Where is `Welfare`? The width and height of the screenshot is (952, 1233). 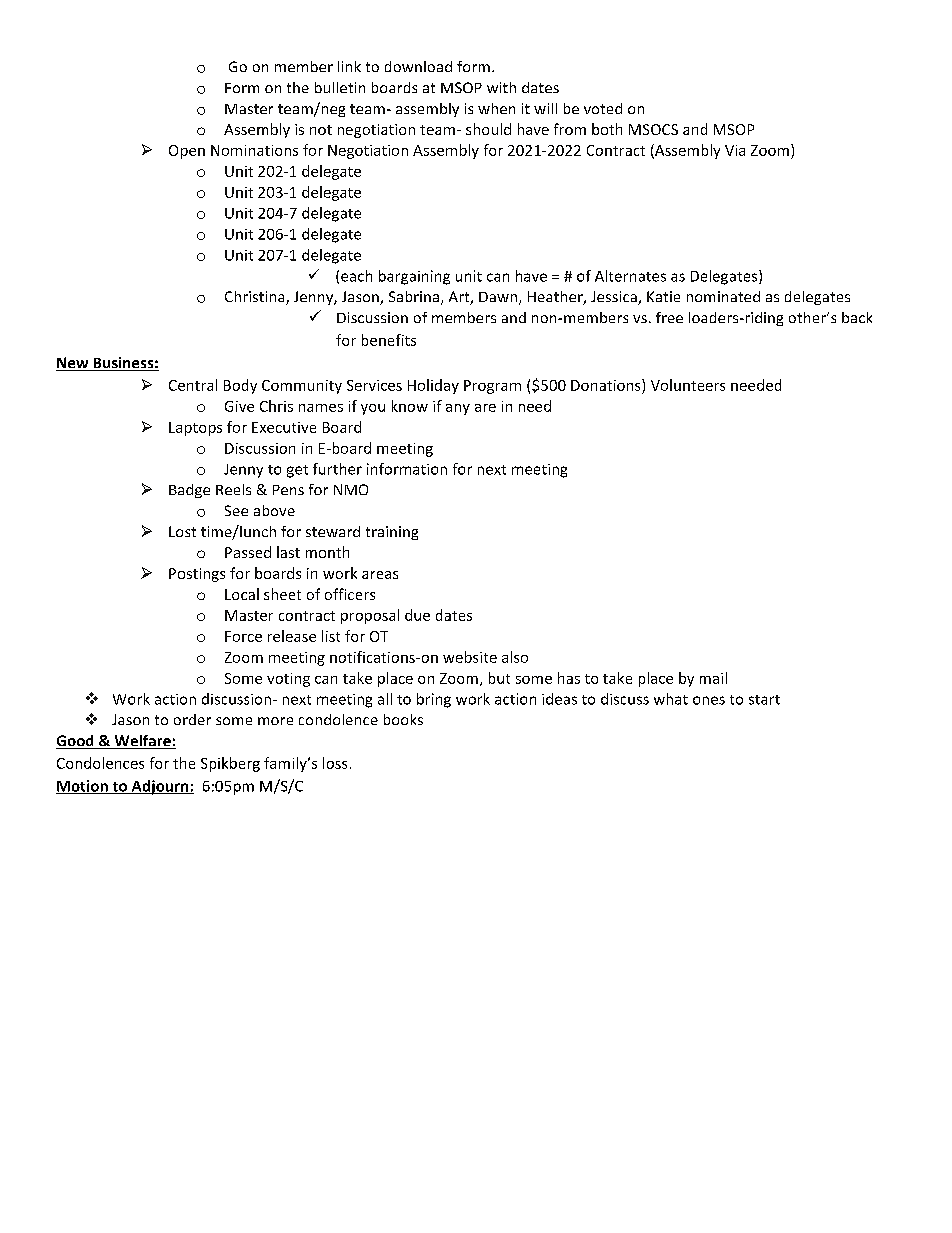
Welfare is located at coordinates (142, 742).
